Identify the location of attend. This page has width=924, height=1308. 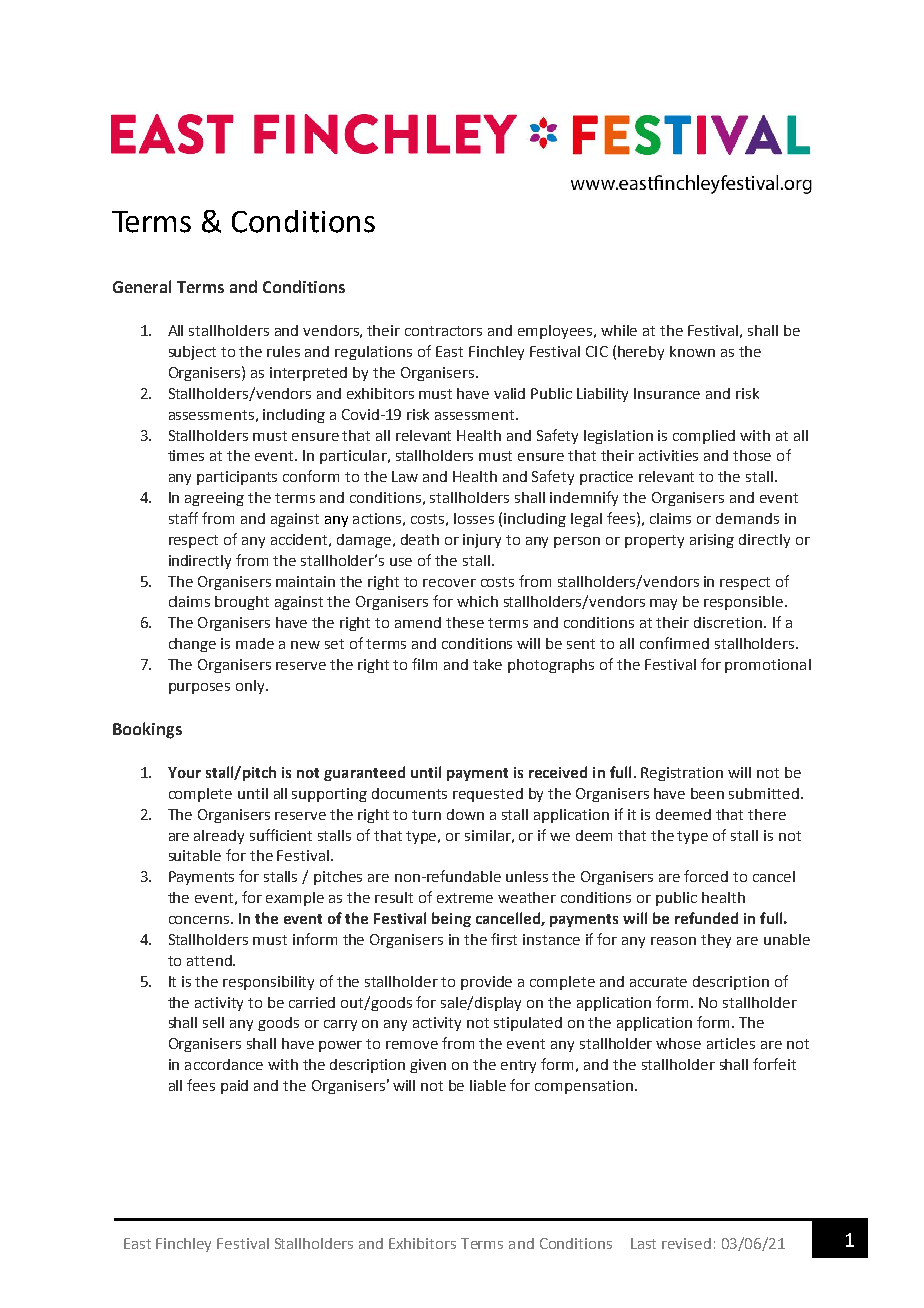
(210, 960).
